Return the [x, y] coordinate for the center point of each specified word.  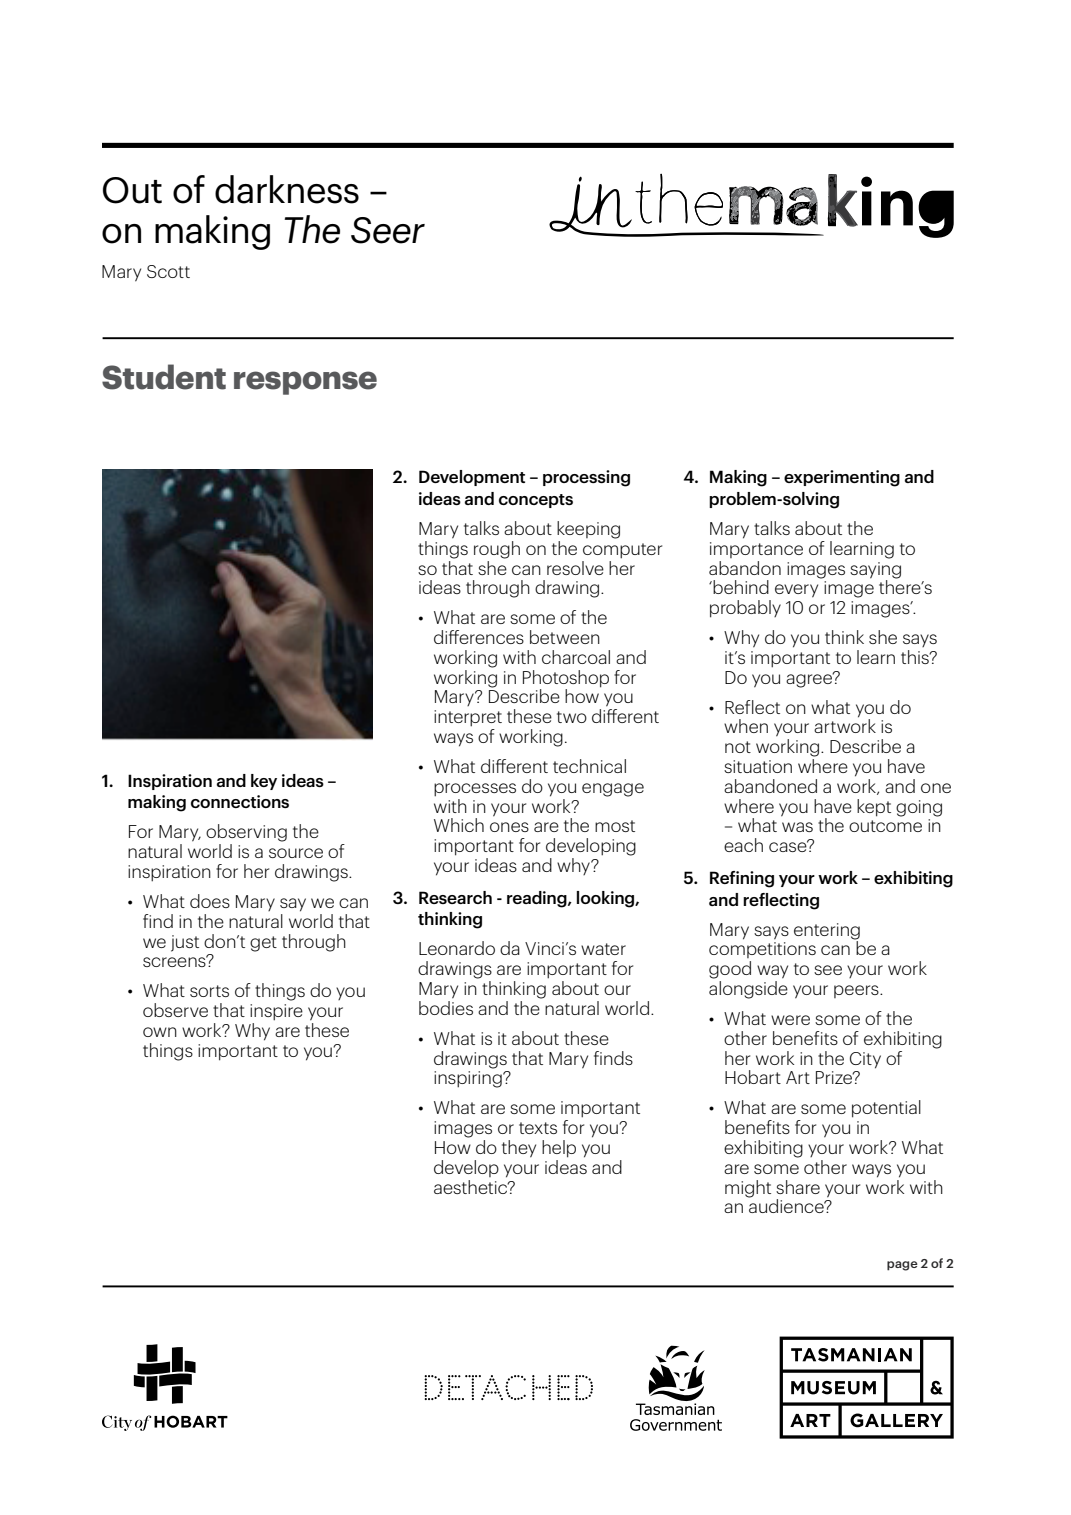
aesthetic [472, 1185]
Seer [388, 230]
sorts [209, 991]
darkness [287, 189]
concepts [536, 501]
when [746, 726]
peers [857, 991]
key [264, 782]
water [603, 949]
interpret [468, 718]
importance [756, 550]
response [305, 383]
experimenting [842, 478]
